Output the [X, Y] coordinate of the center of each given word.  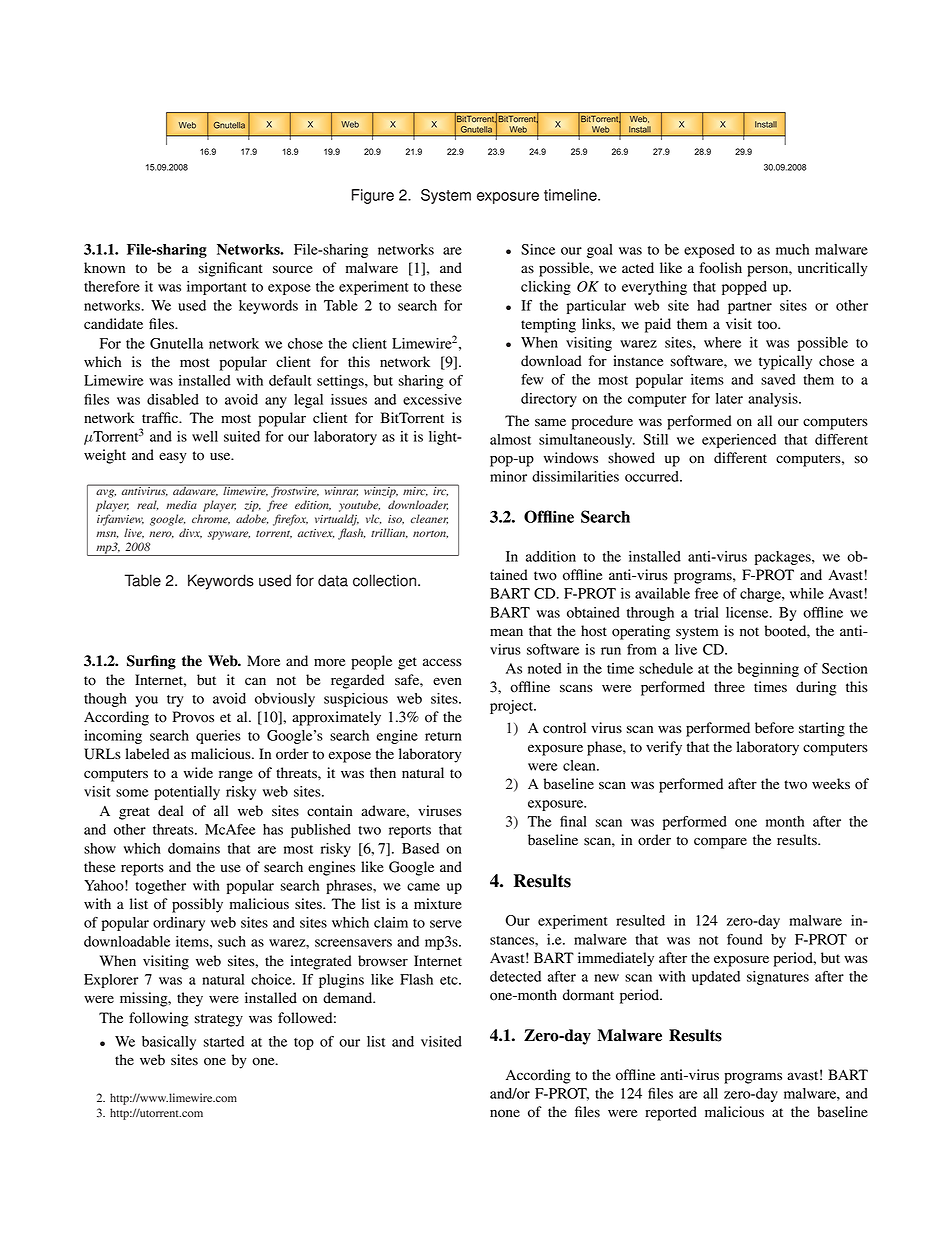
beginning [768, 670]
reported [671, 1113]
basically [169, 1043]
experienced [739, 441]
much [792, 249]
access [442, 662]
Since [538, 249]
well [205, 436]
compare [720, 843]
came [423, 887]
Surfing [151, 662]
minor [508, 476]
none [505, 1113]
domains [194, 848]
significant [231, 269]
